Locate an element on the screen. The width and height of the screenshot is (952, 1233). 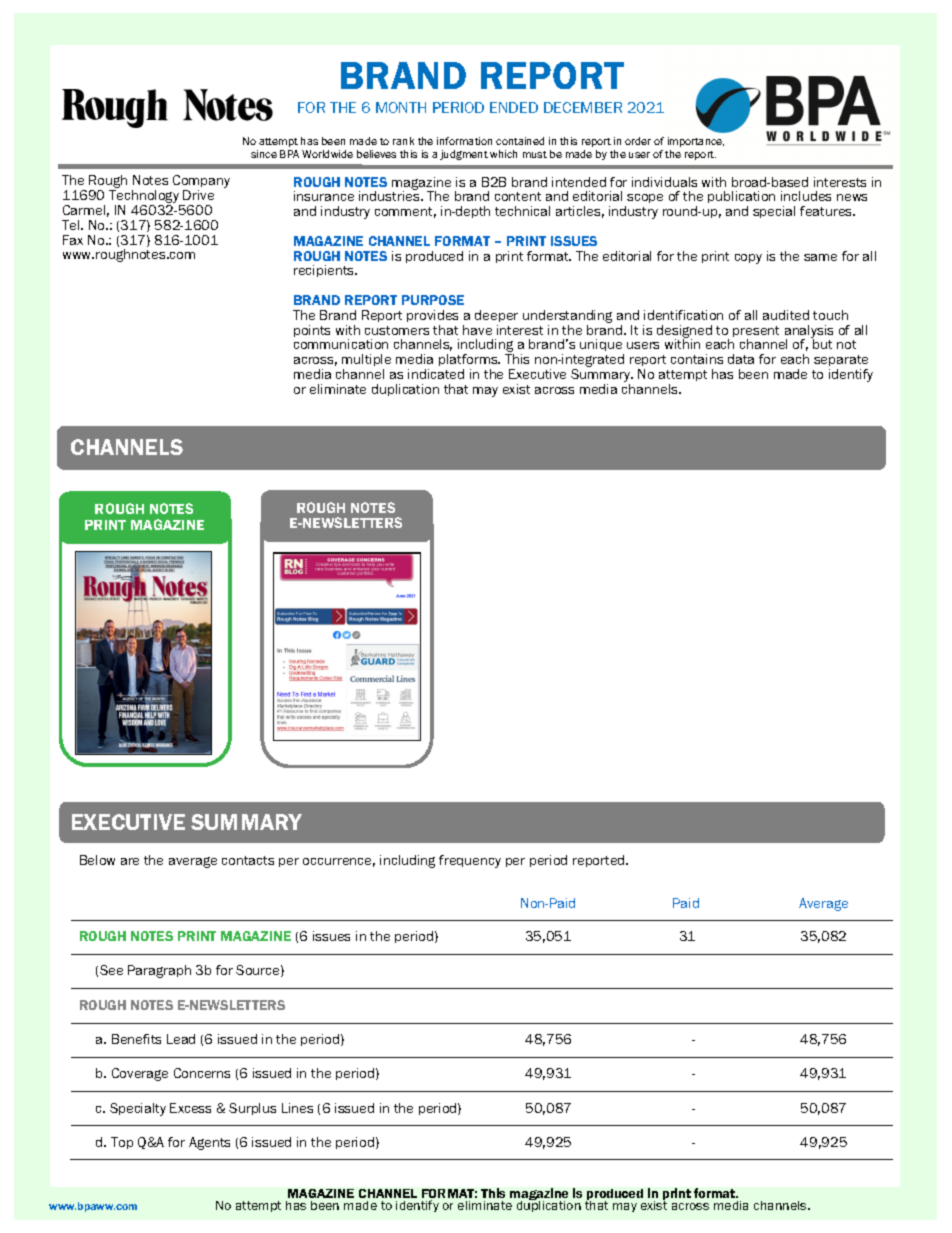
Excess is located at coordinates (190, 1108).
